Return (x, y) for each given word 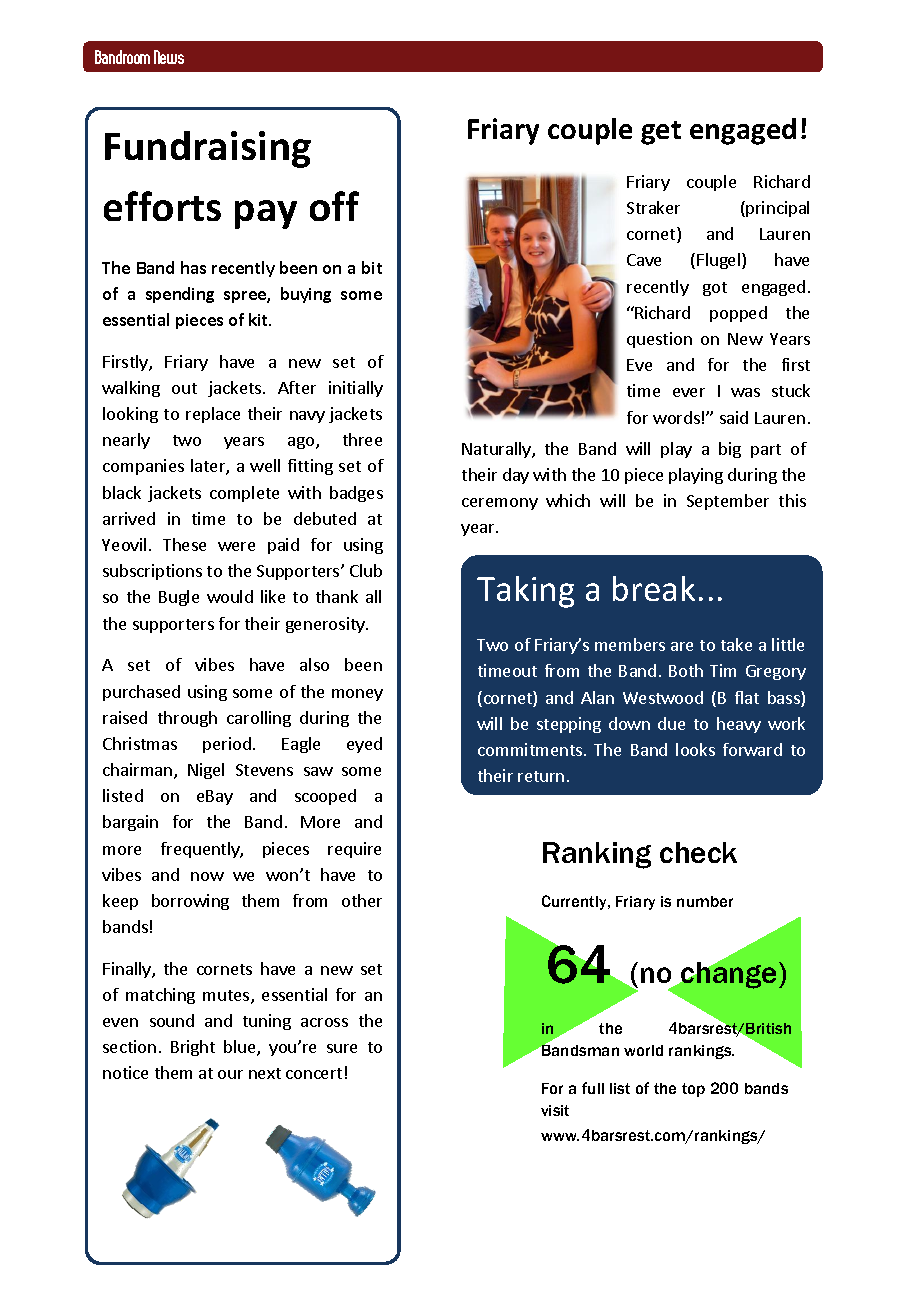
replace (213, 415)
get (661, 133)
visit (555, 1110)
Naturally (497, 450)
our (230, 1074)
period (227, 745)
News (169, 57)
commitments (531, 749)
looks (695, 749)
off (334, 206)
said (734, 417)
